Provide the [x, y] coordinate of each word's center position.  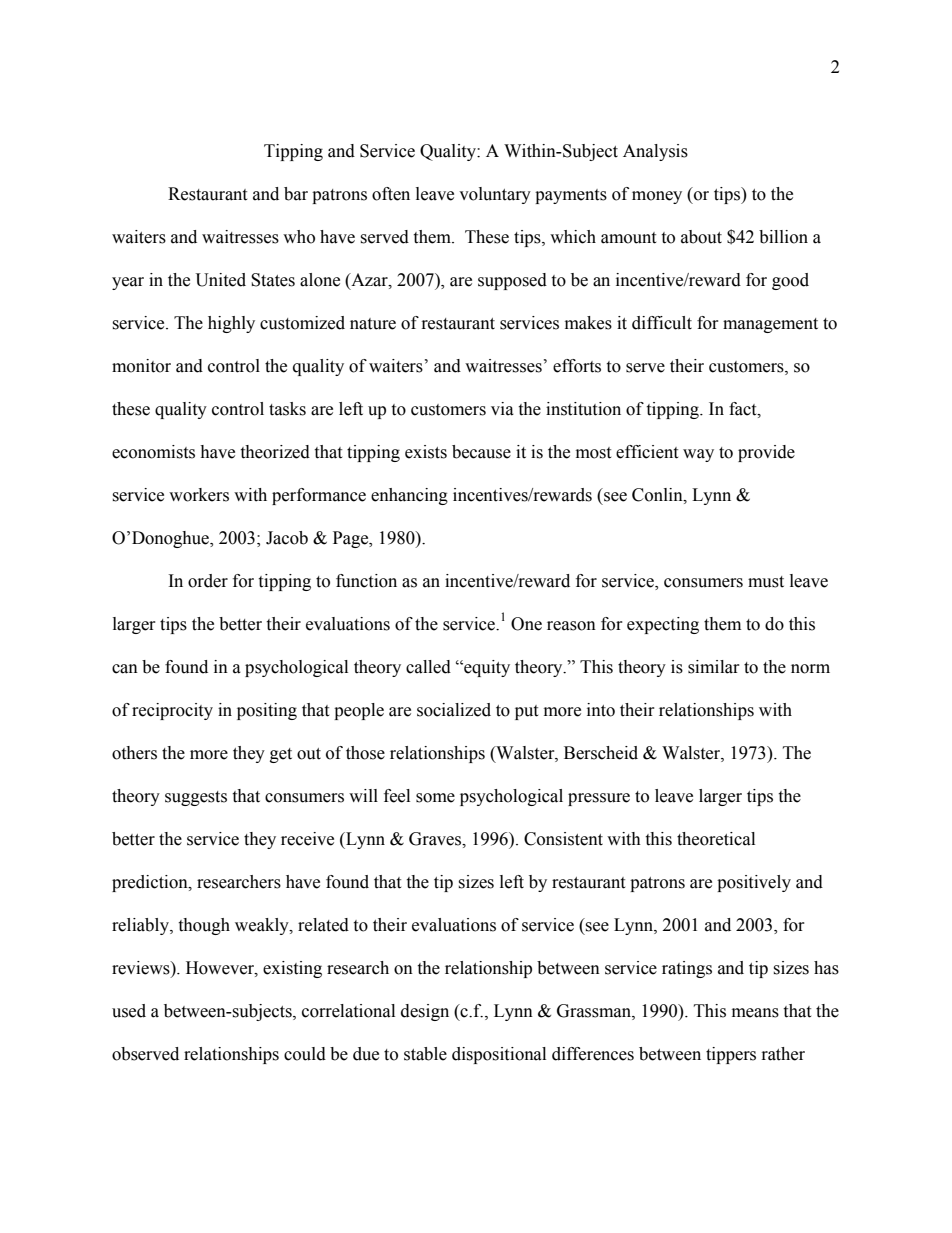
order [208, 581]
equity [486, 668]
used [129, 1011]
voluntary [495, 195]
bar [296, 194]
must [766, 582]
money [657, 197]
